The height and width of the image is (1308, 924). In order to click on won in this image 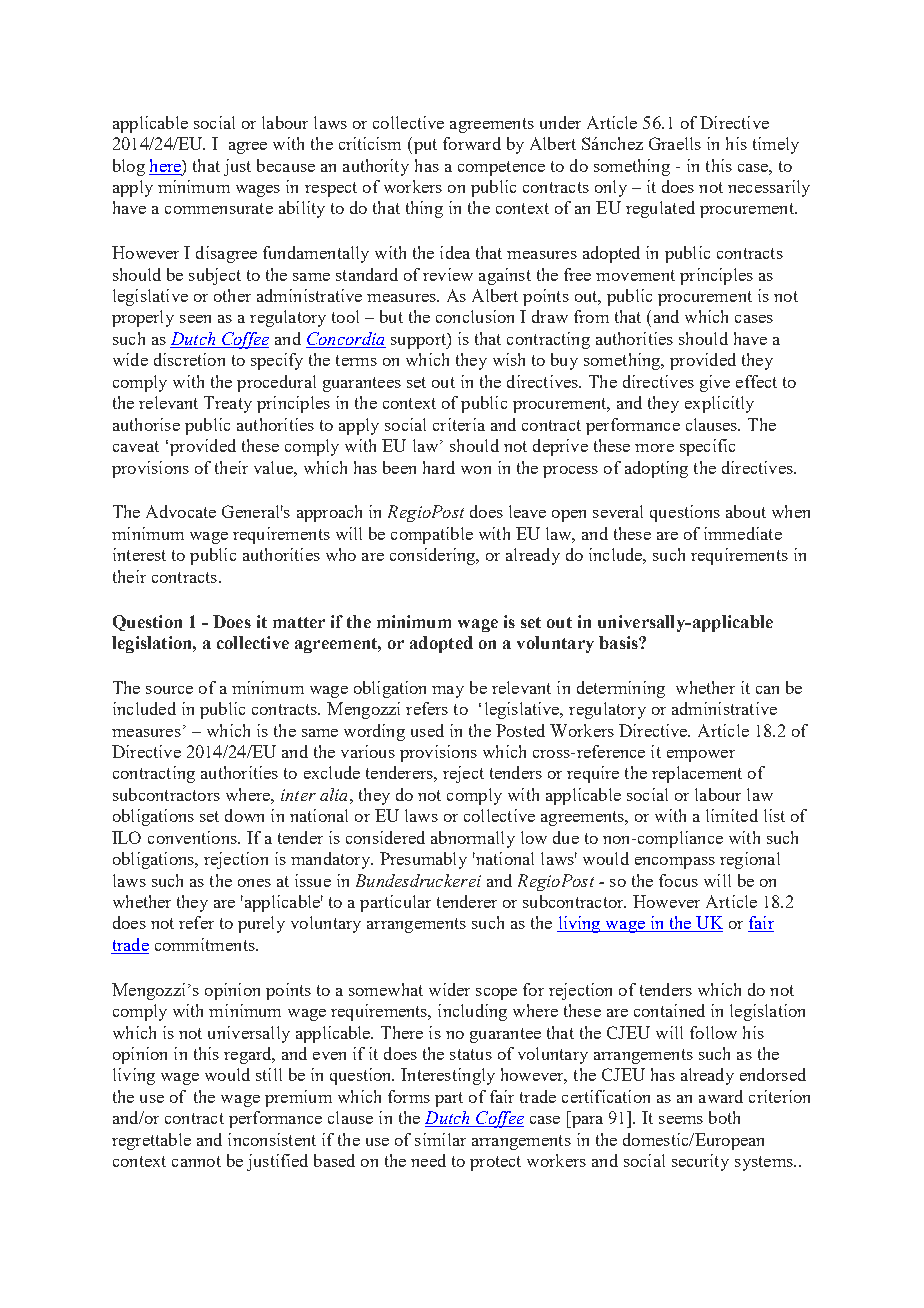, I will do `click(476, 470)`.
